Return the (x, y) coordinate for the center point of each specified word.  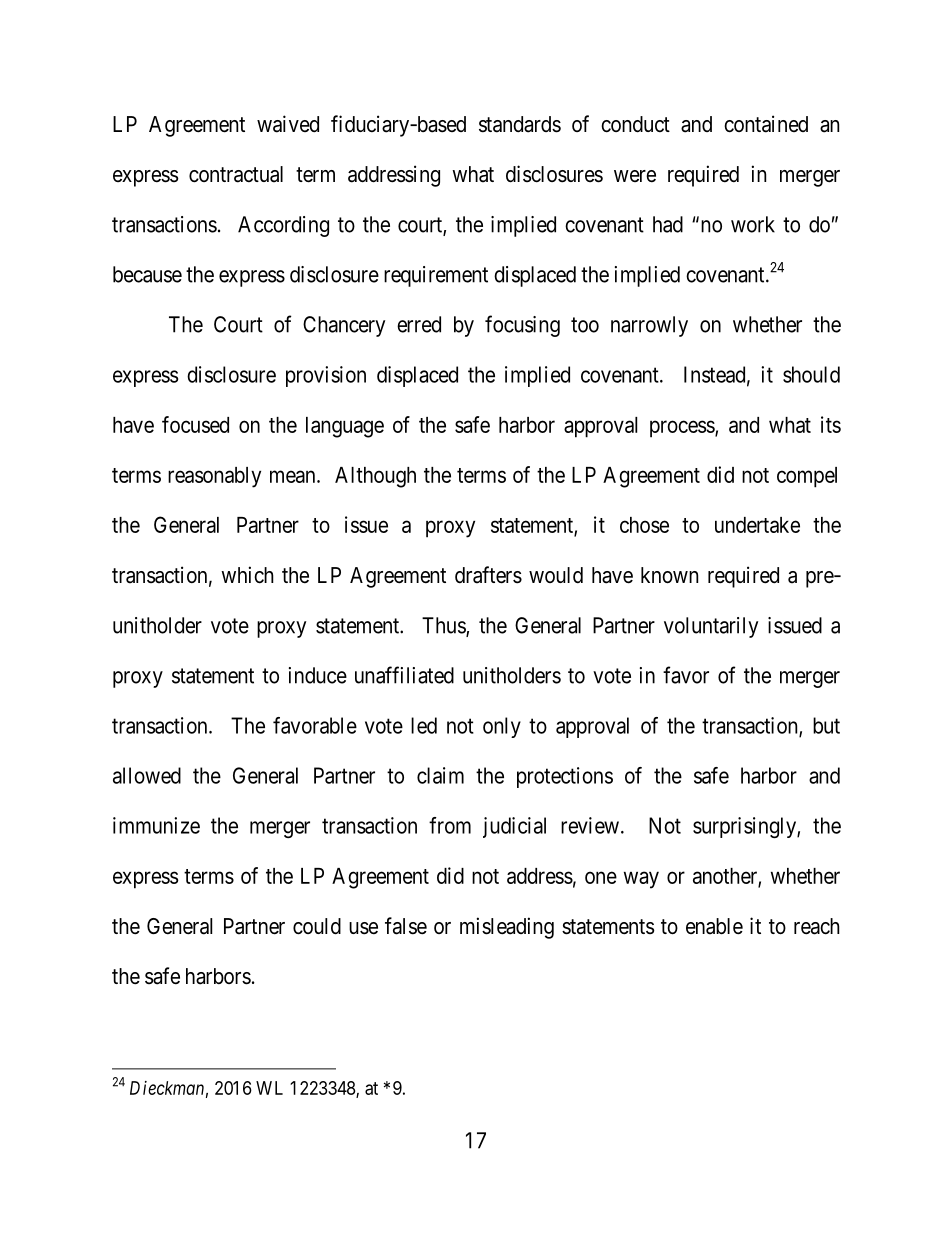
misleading (507, 928)
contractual (236, 174)
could (317, 926)
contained (766, 124)
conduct (635, 124)
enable (714, 926)
